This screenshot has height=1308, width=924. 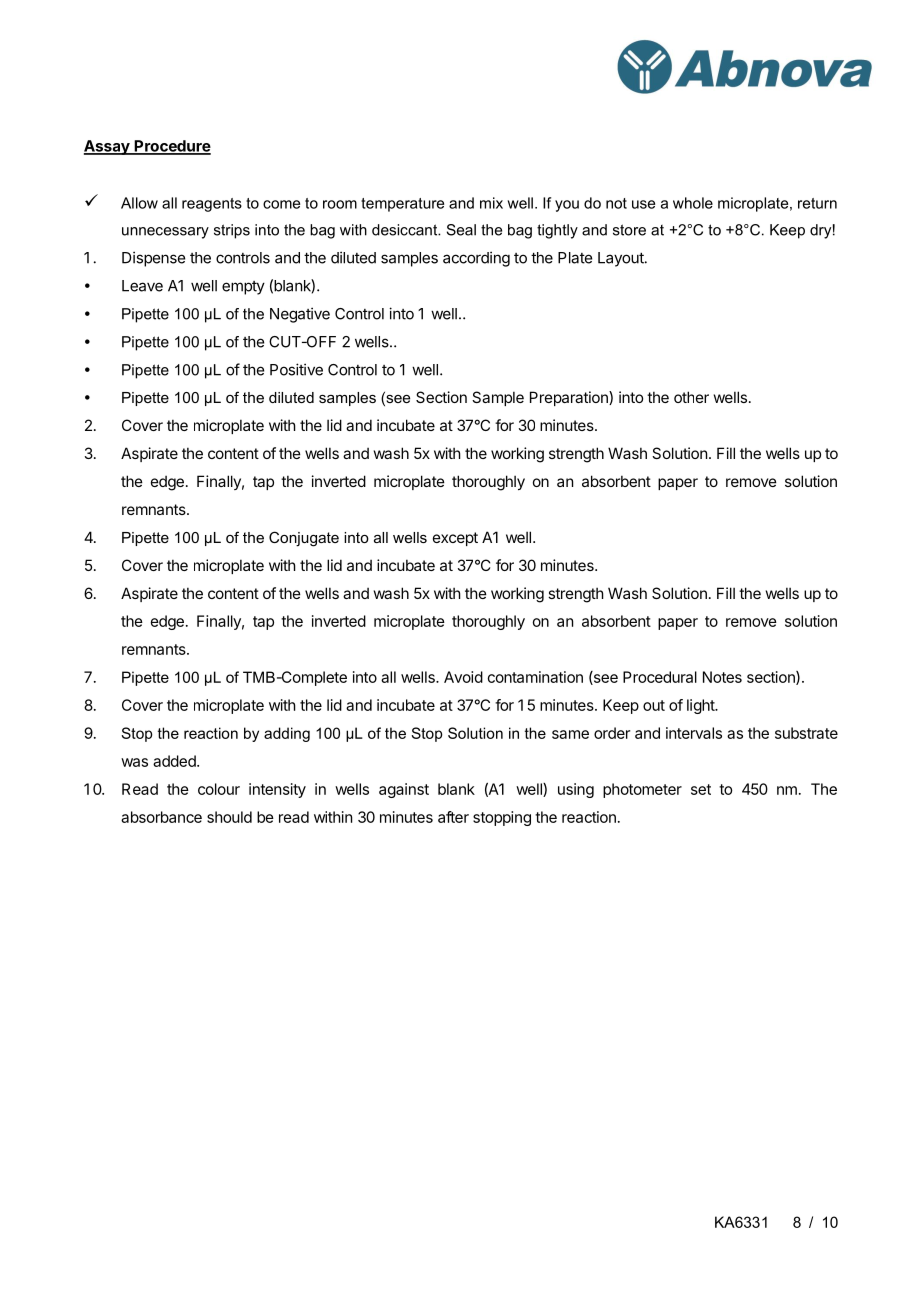 What do you see at coordinates (287, 734) in the screenshot?
I see `adding` at bounding box center [287, 734].
